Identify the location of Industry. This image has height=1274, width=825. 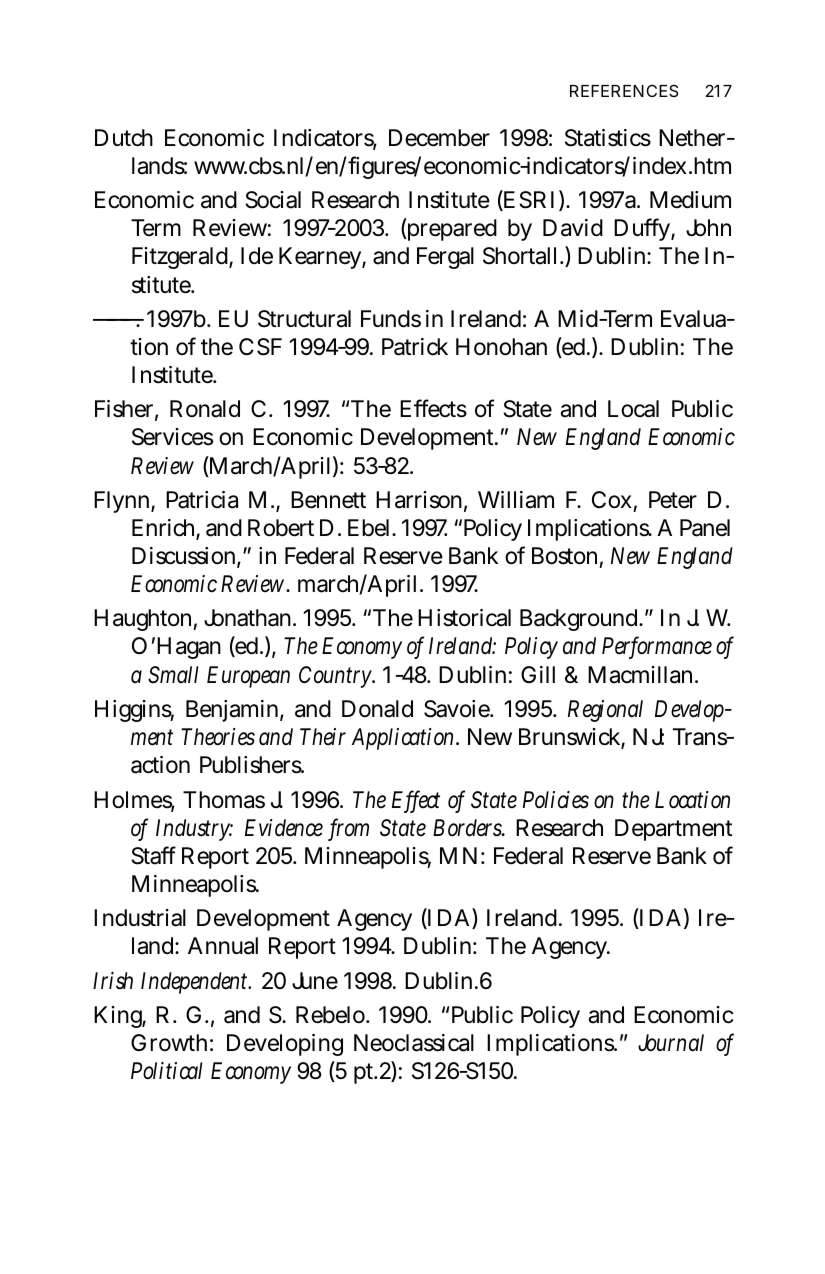
(194, 830).
